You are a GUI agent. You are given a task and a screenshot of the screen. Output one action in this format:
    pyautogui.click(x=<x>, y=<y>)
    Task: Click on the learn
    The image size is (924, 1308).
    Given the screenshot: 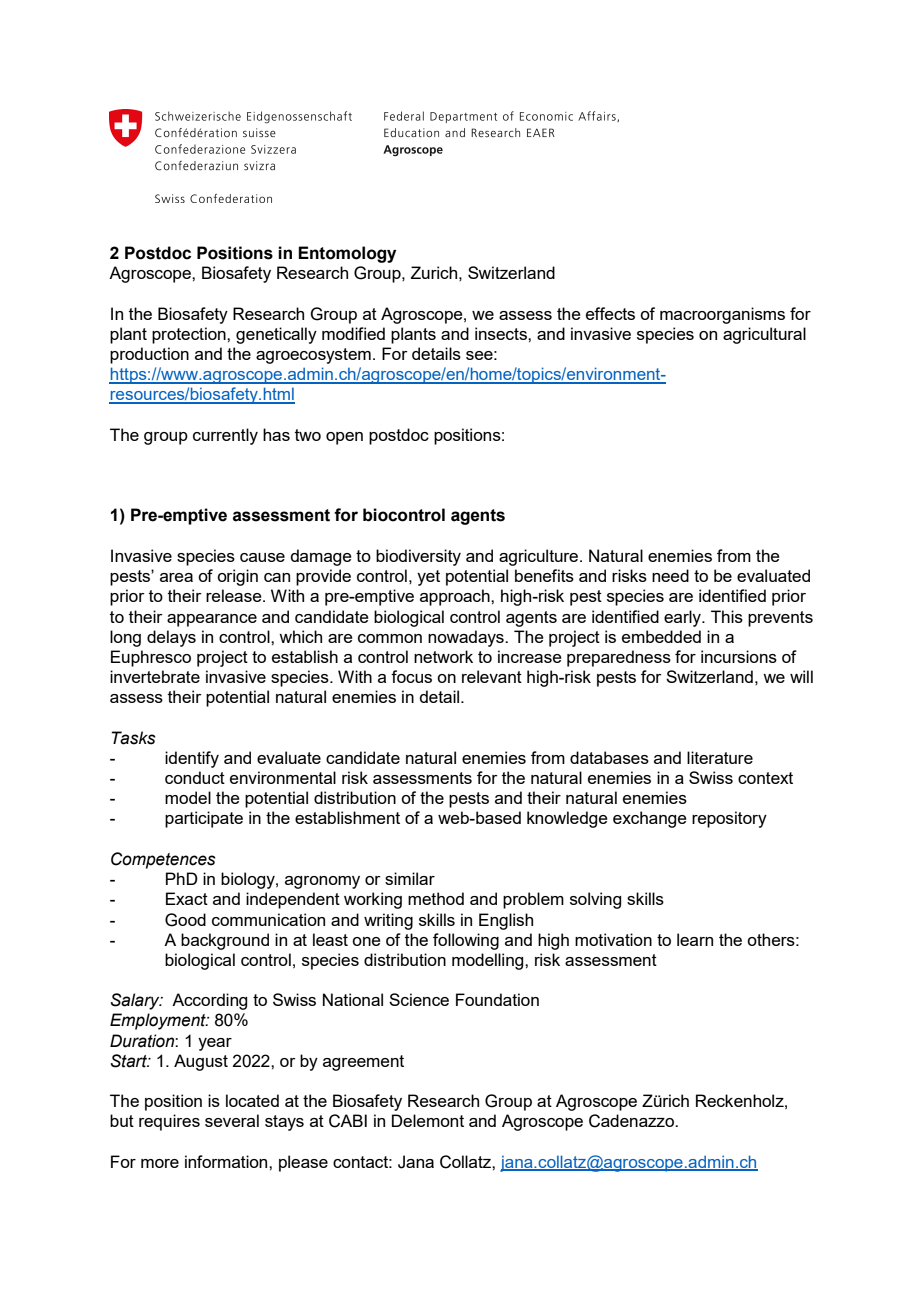 What is the action you would take?
    pyautogui.click(x=695, y=939)
